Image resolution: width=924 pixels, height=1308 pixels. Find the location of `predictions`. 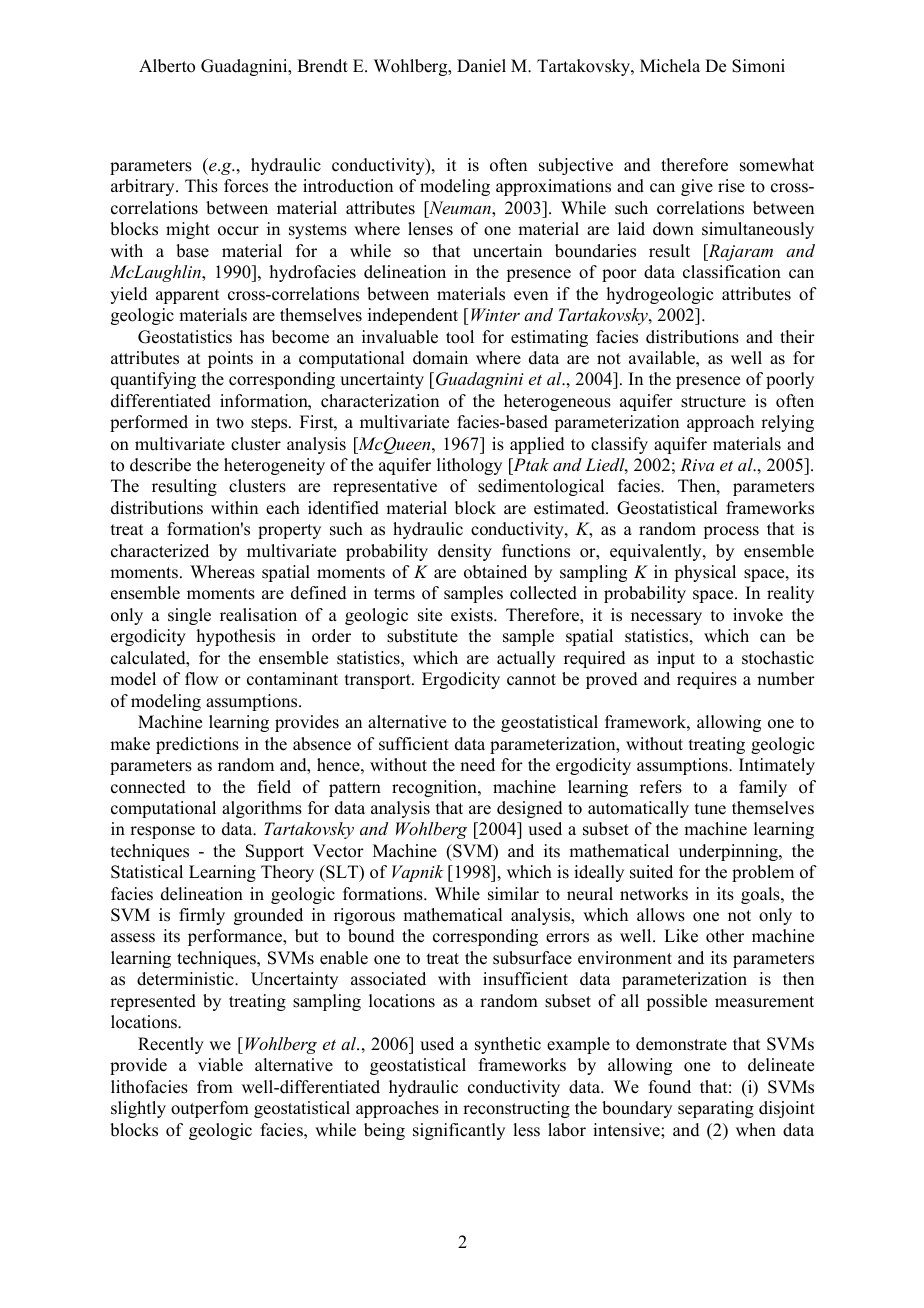

predictions is located at coordinates (197, 745).
